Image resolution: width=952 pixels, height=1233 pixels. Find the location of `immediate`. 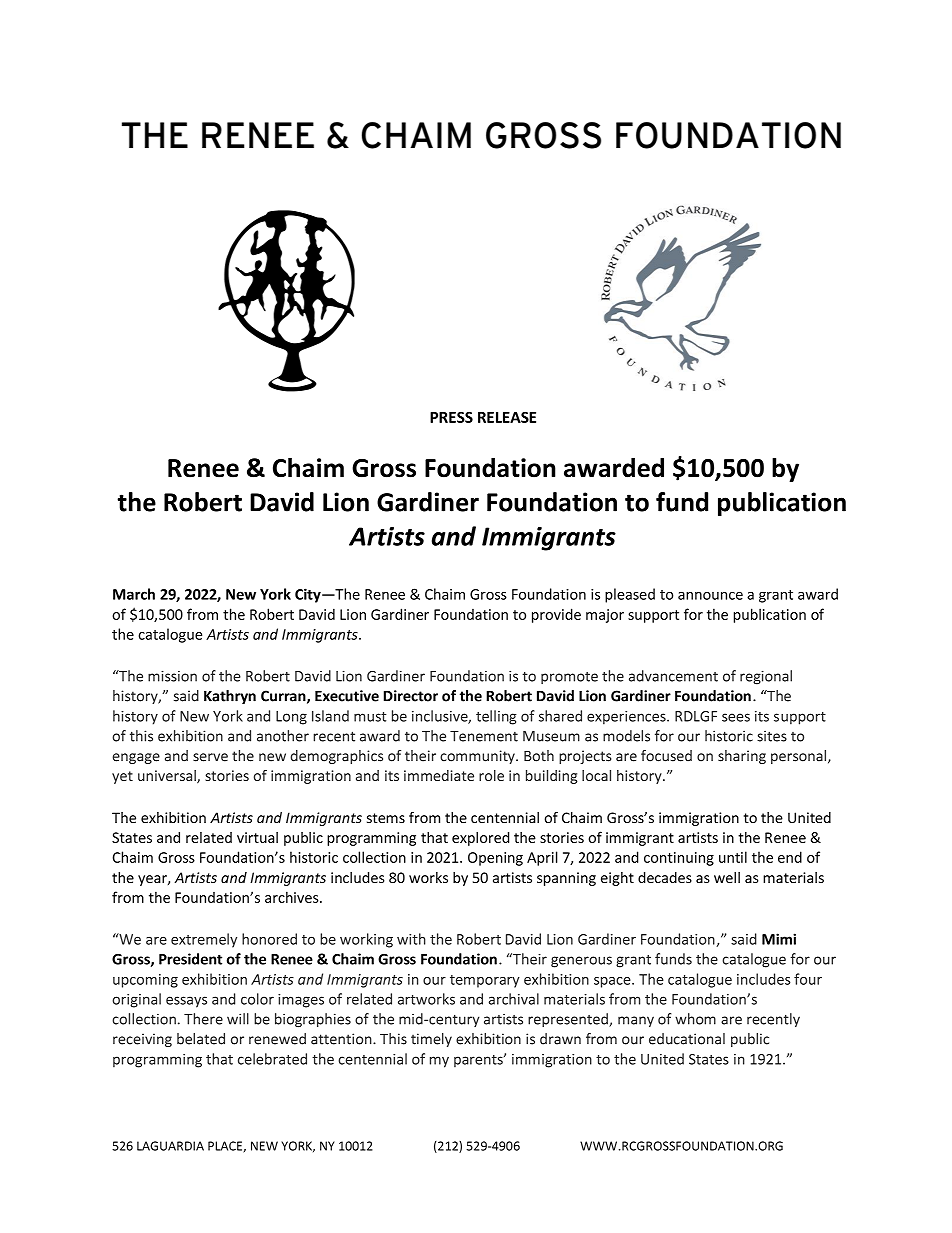

immediate is located at coordinates (439, 775).
